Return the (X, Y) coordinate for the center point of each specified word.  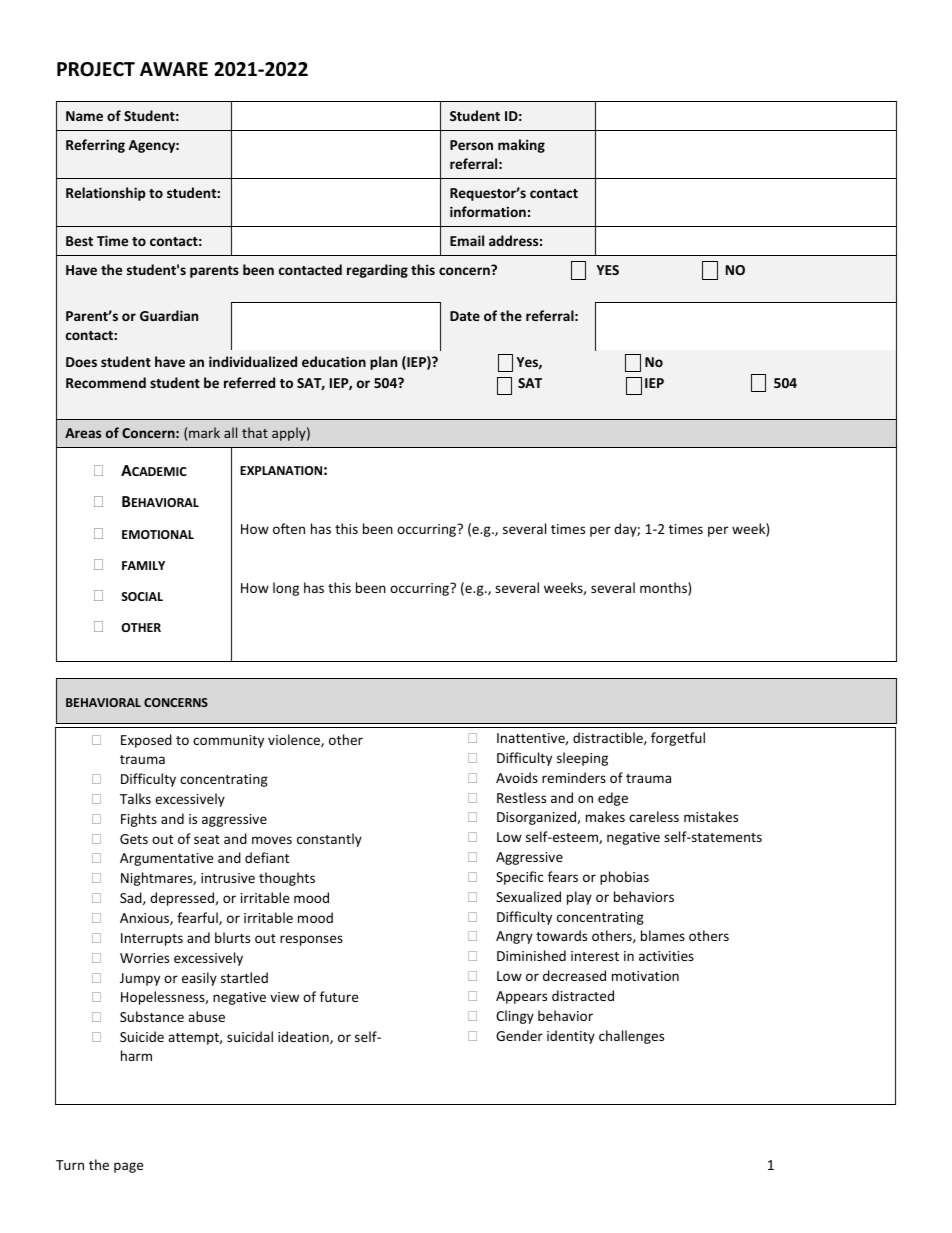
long (286, 589)
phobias (624, 878)
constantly (329, 840)
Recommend (106, 382)
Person (471, 145)
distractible (609, 738)
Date (465, 316)
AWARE (174, 69)
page (128, 1167)
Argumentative (166, 859)
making (521, 146)
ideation (304, 1037)
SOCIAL (142, 596)
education (334, 361)
